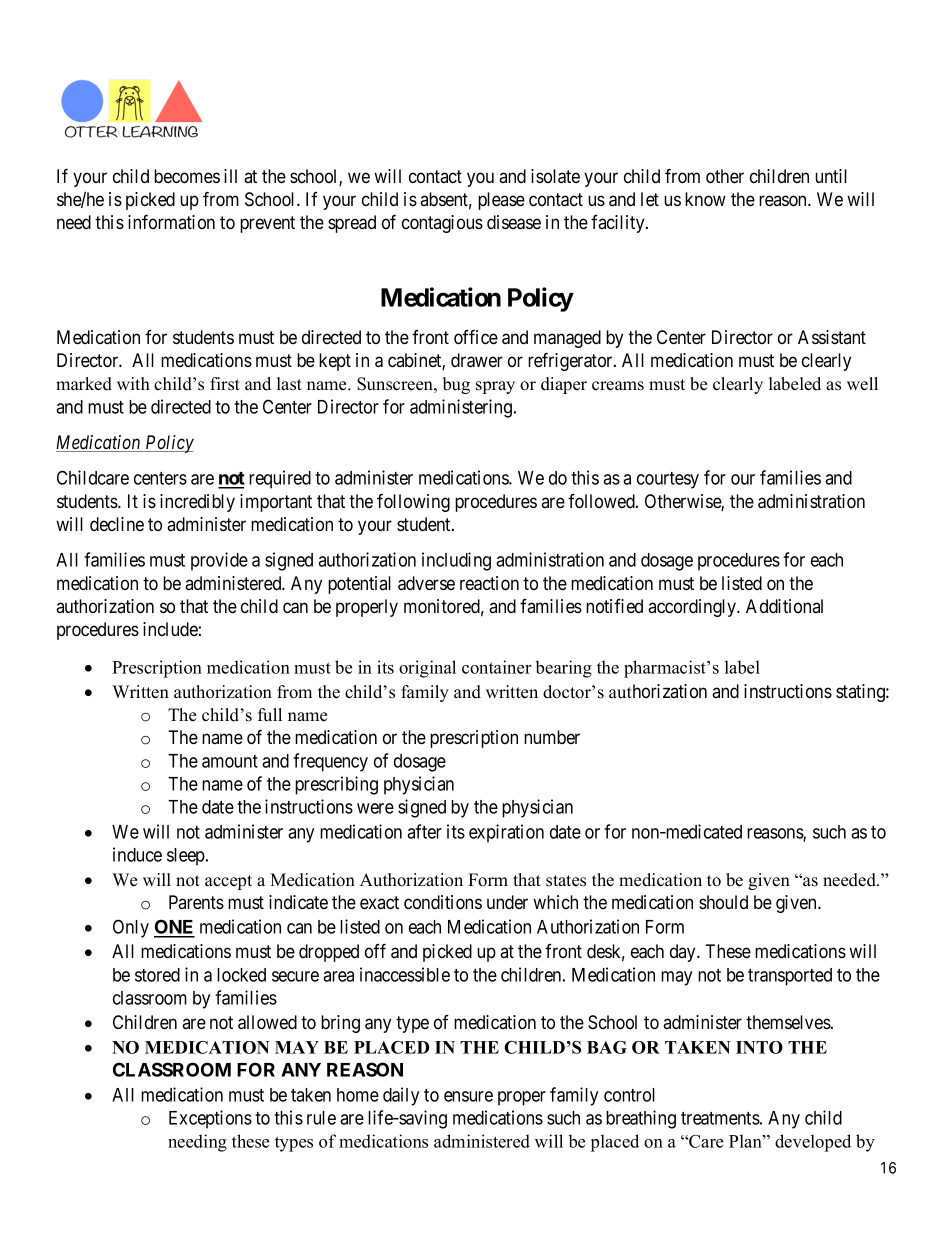 The width and height of the screenshot is (952, 1233). Describe the element at coordinates (468, 1096) in the screenshot. I see `ensure` at that location.
